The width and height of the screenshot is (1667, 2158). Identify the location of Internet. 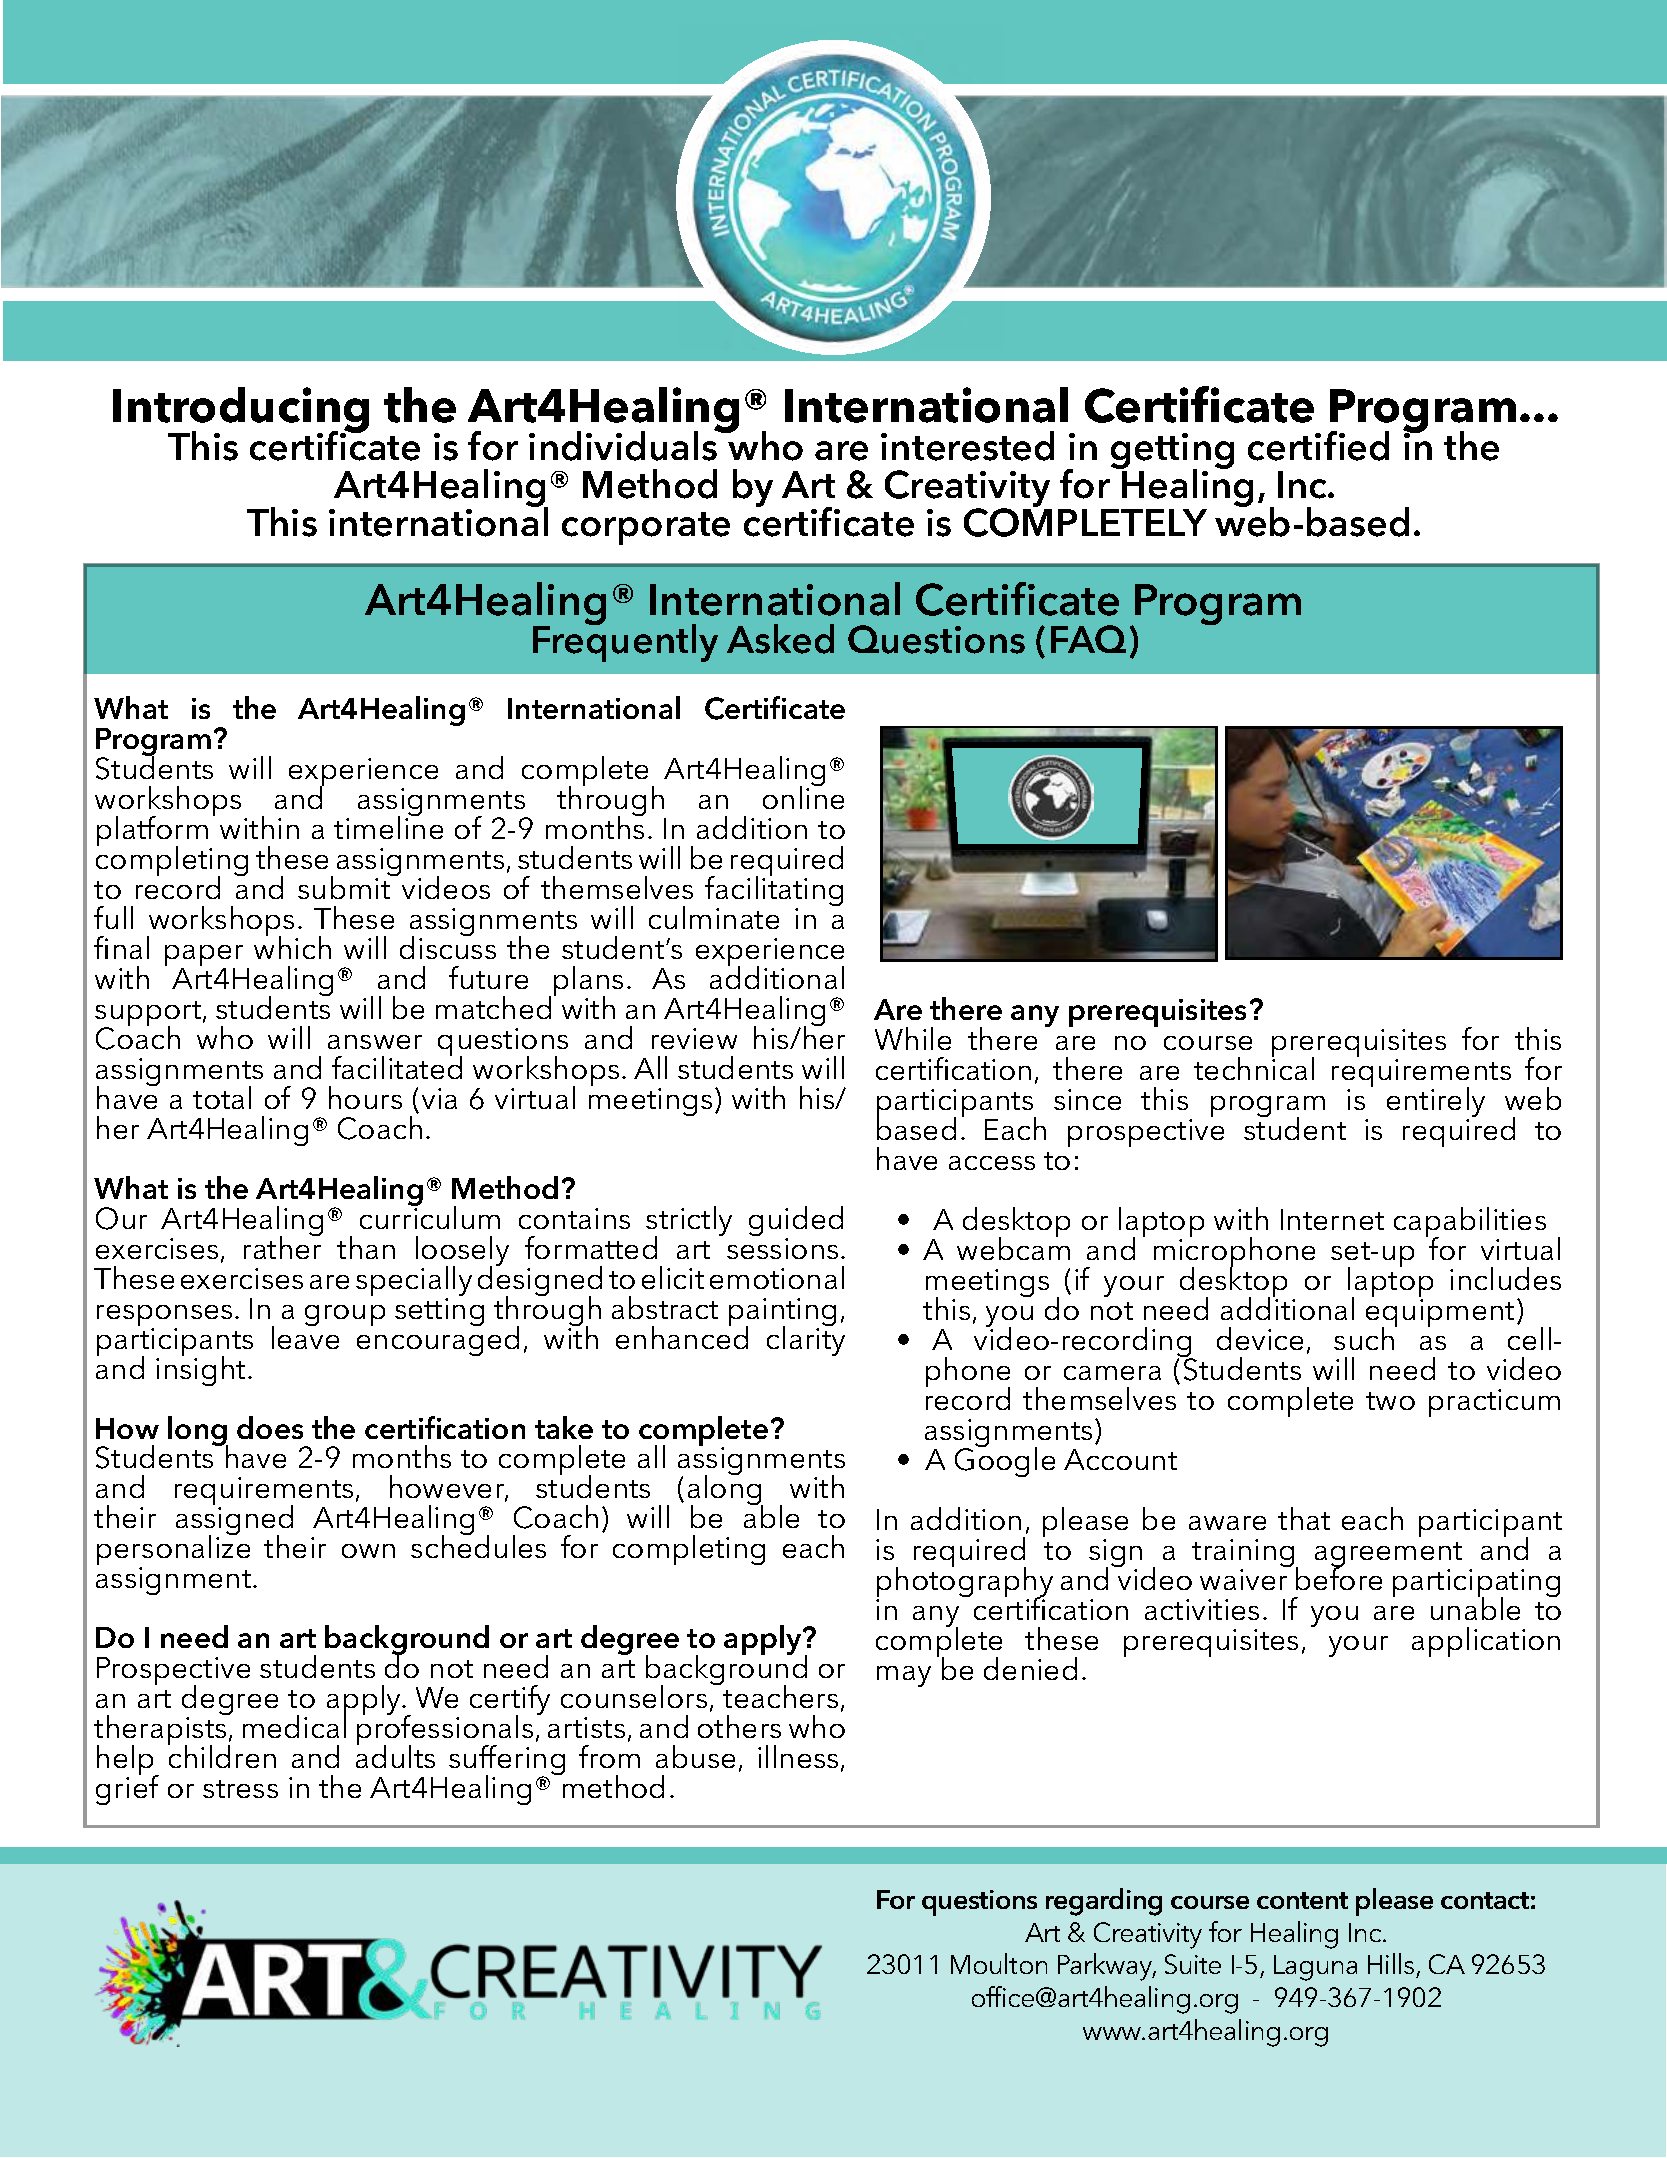
(1332, 1219).
